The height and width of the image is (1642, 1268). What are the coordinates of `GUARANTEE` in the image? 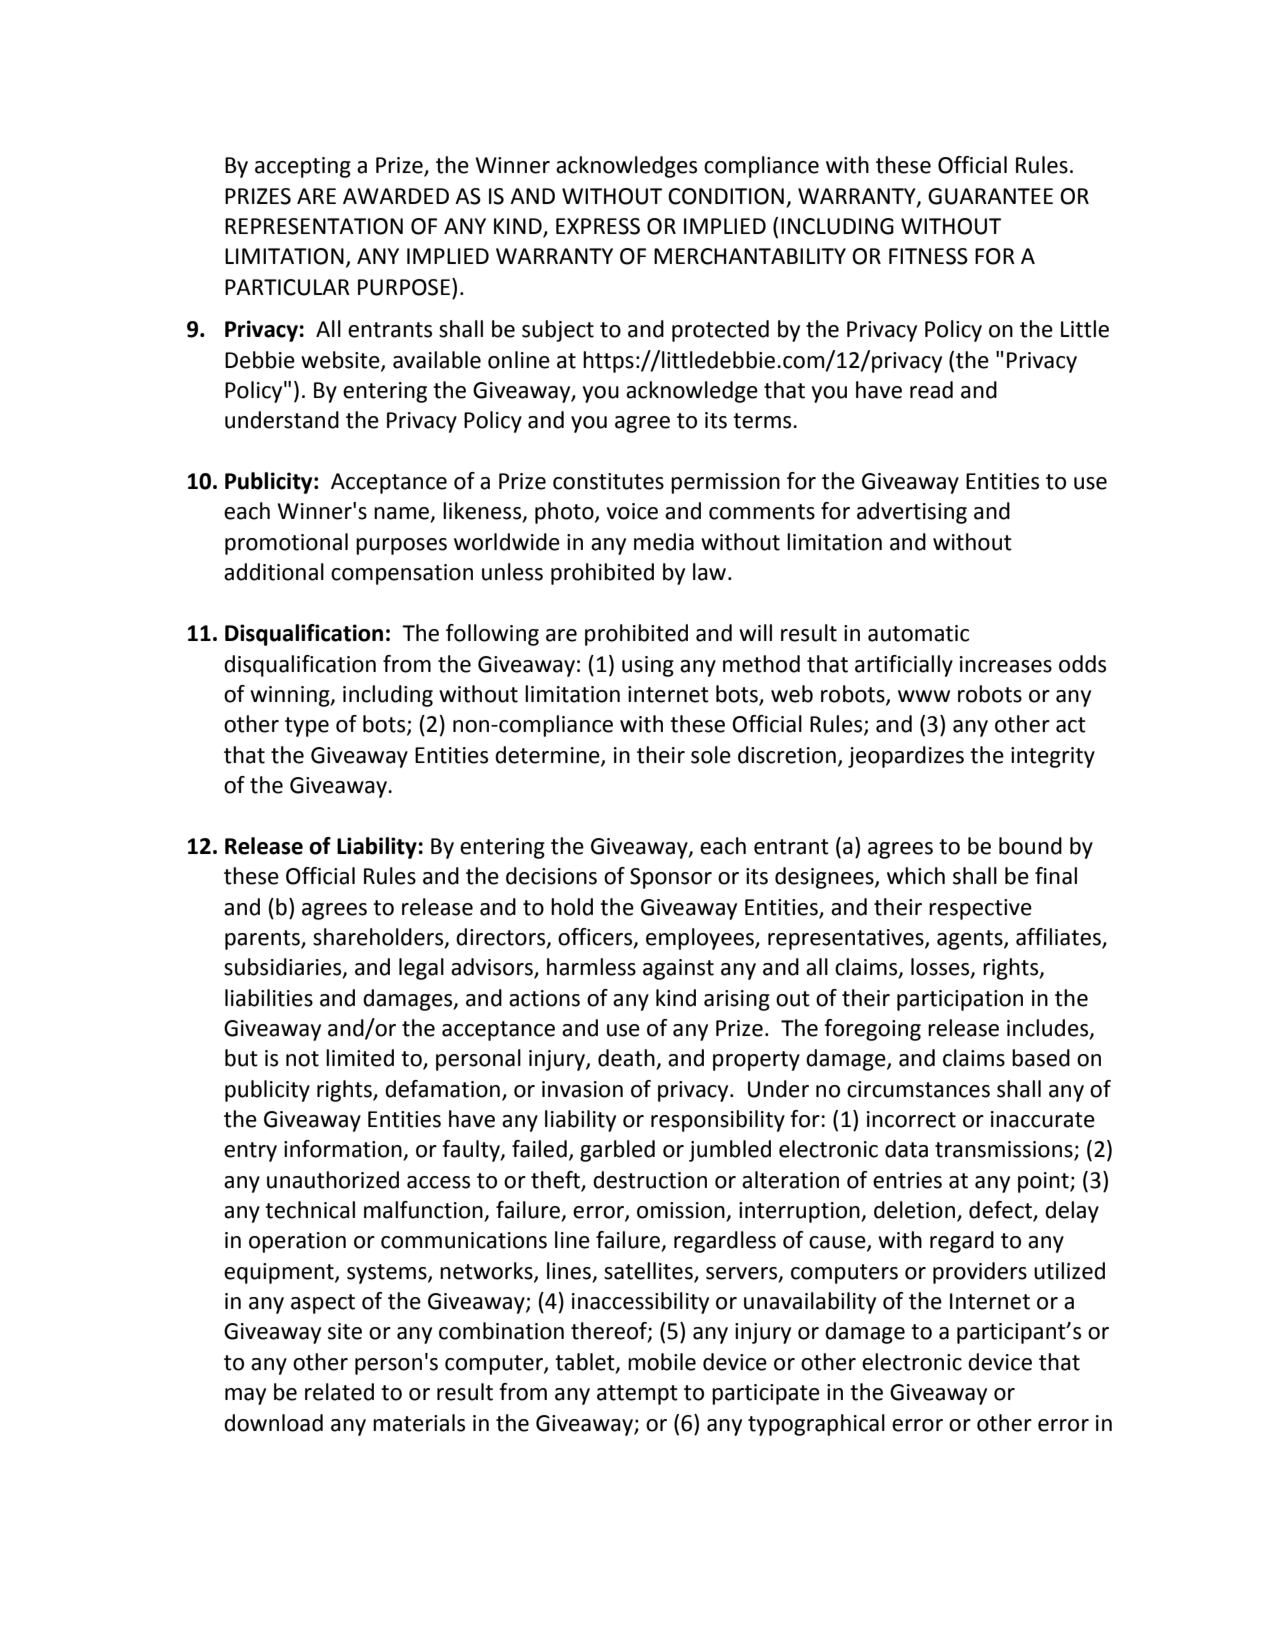 It's located at (990, 196).
